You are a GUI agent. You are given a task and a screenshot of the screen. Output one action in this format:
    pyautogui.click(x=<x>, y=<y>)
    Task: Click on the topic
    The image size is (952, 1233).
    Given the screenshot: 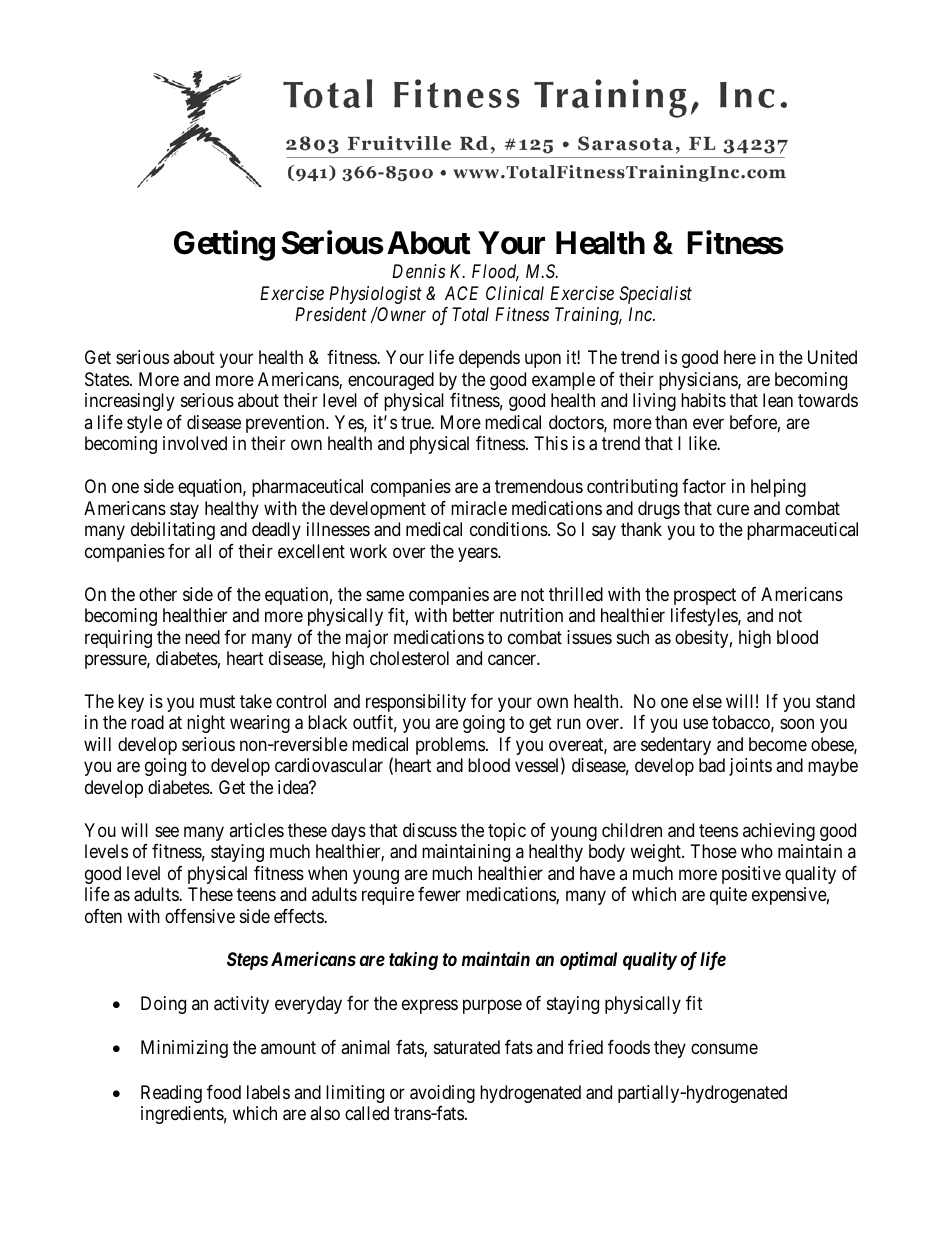 What is the action you would take?
    pyautogui.click(x=507, y=832)
